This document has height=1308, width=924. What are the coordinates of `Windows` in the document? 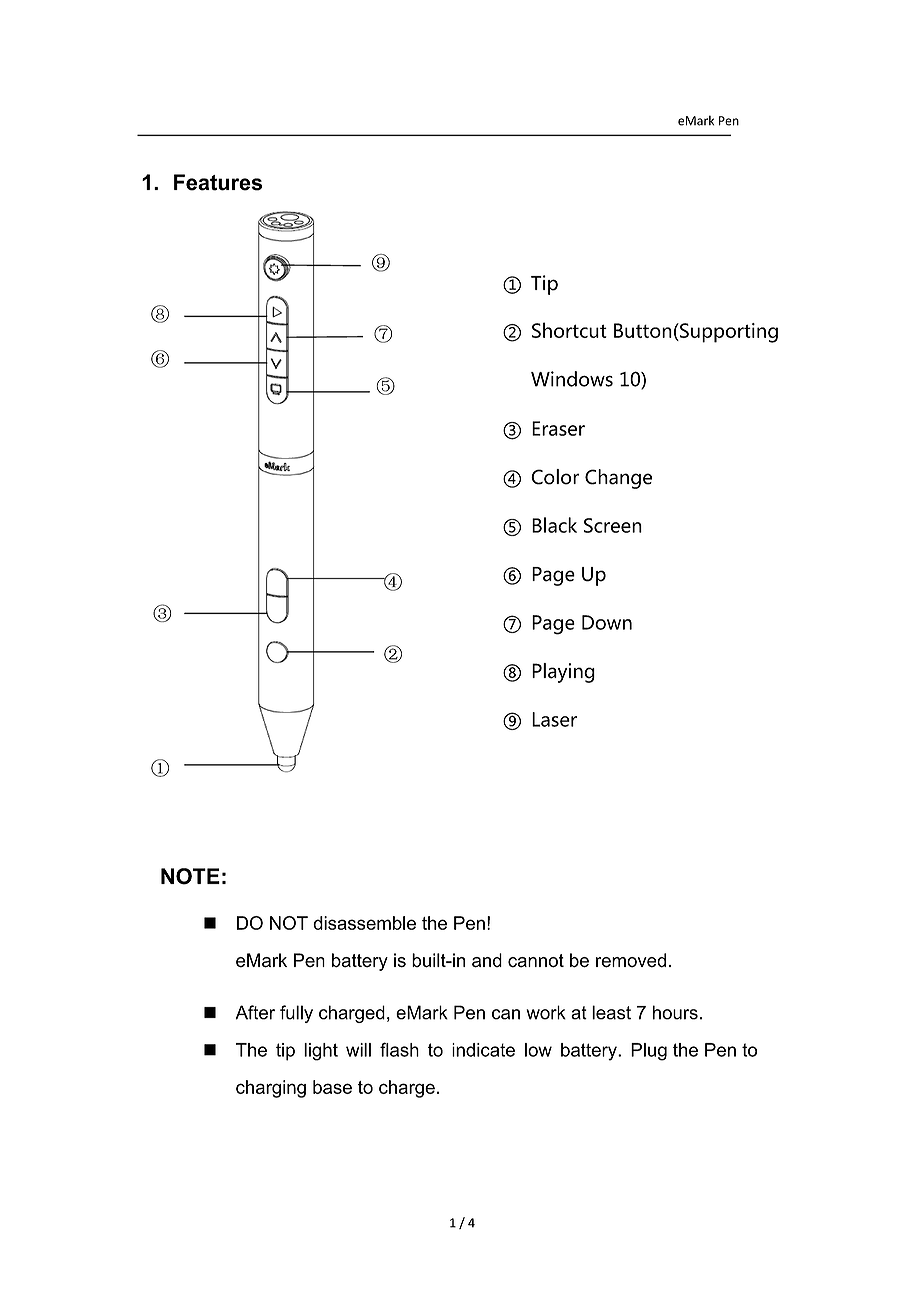 It's located at (572, 379).
